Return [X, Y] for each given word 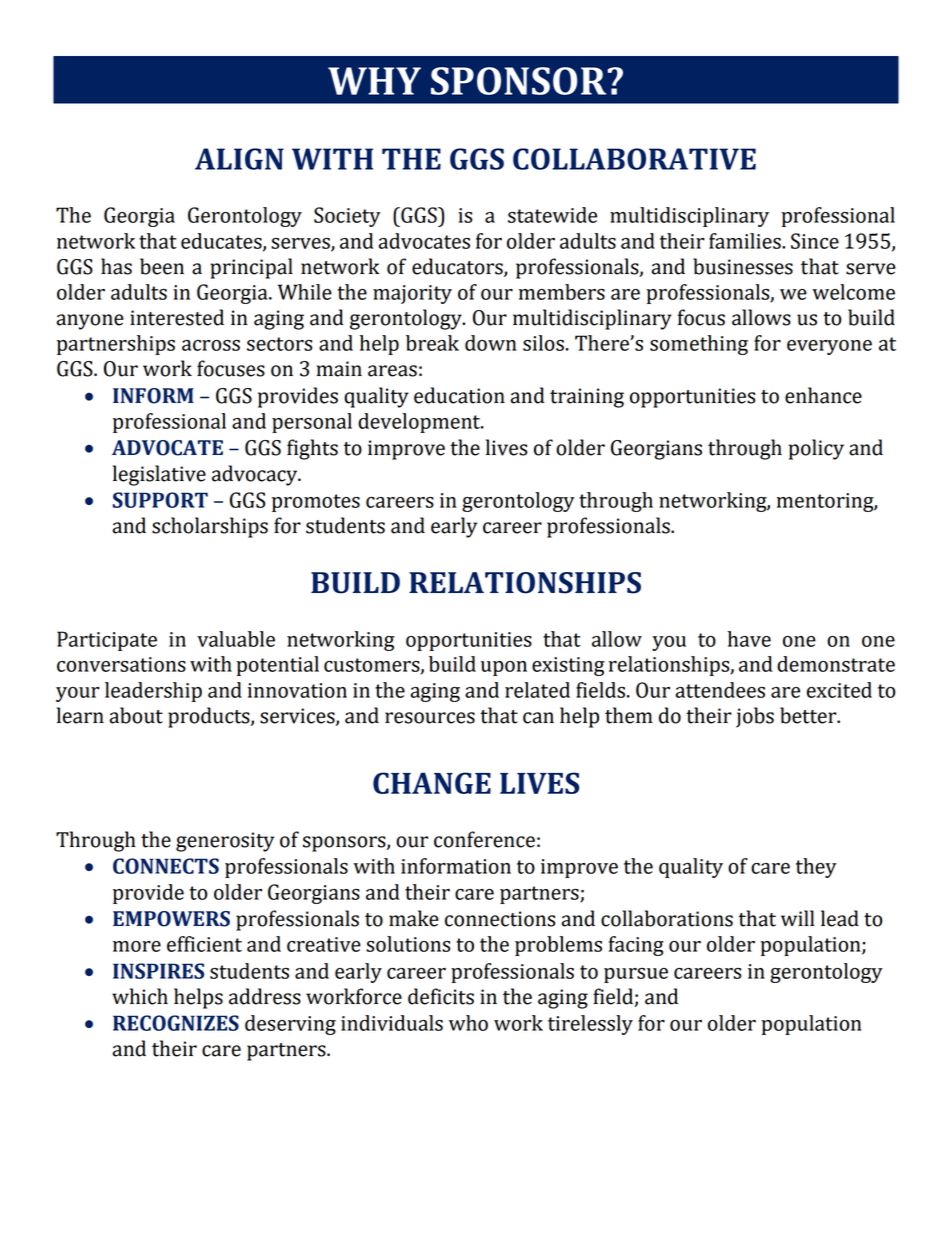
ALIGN [239, 159]
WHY [374, 81]
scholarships [210, 527]
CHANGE [432, 783]
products [210, 717]
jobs [755, 717]
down [491, 343]
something [699, 345]
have [749, 639]
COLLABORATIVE [634, 159]
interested [177, 317]
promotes [316, 503]
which [140, 996]
